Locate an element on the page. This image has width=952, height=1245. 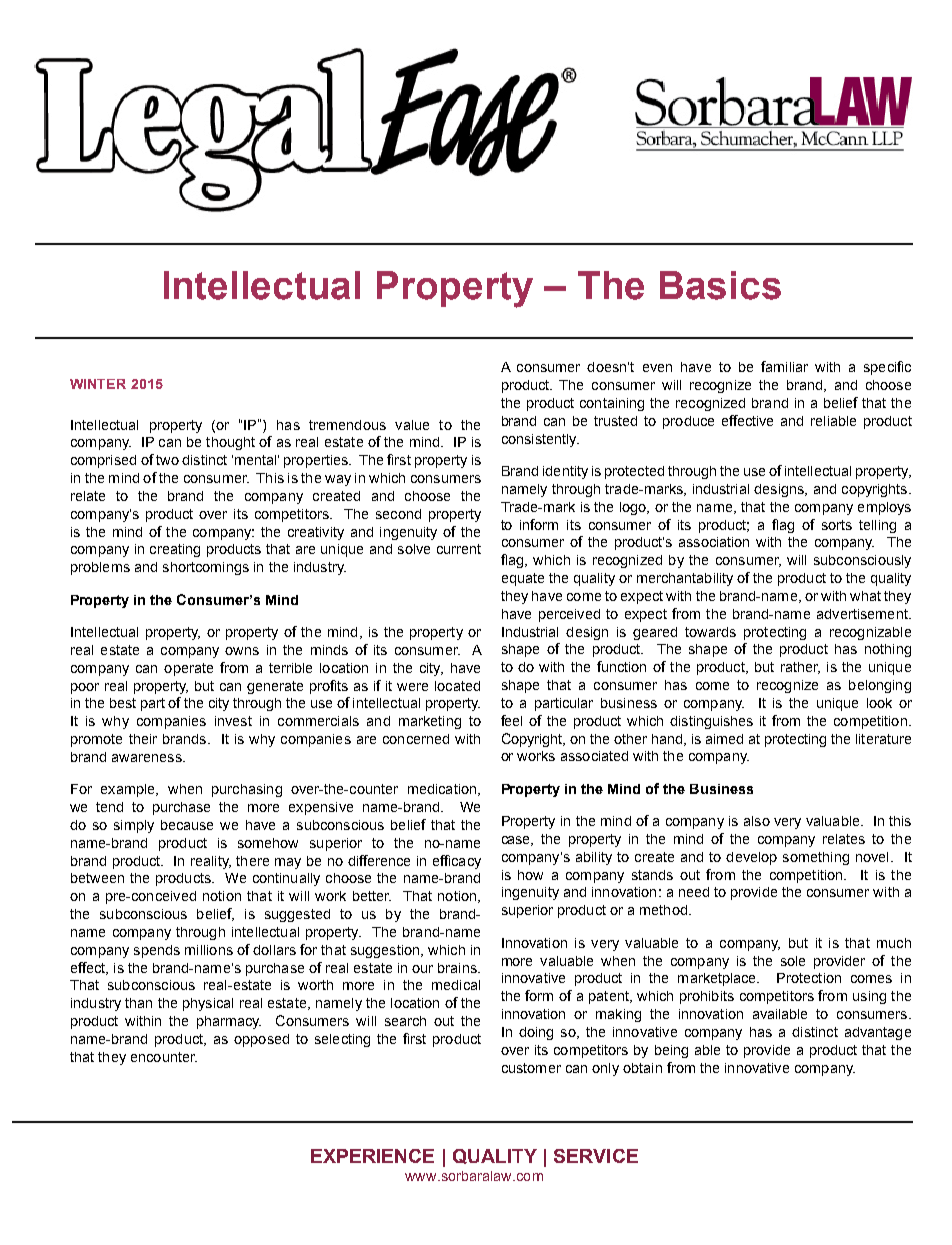
advertisement is located at coordinates (863, 614).
